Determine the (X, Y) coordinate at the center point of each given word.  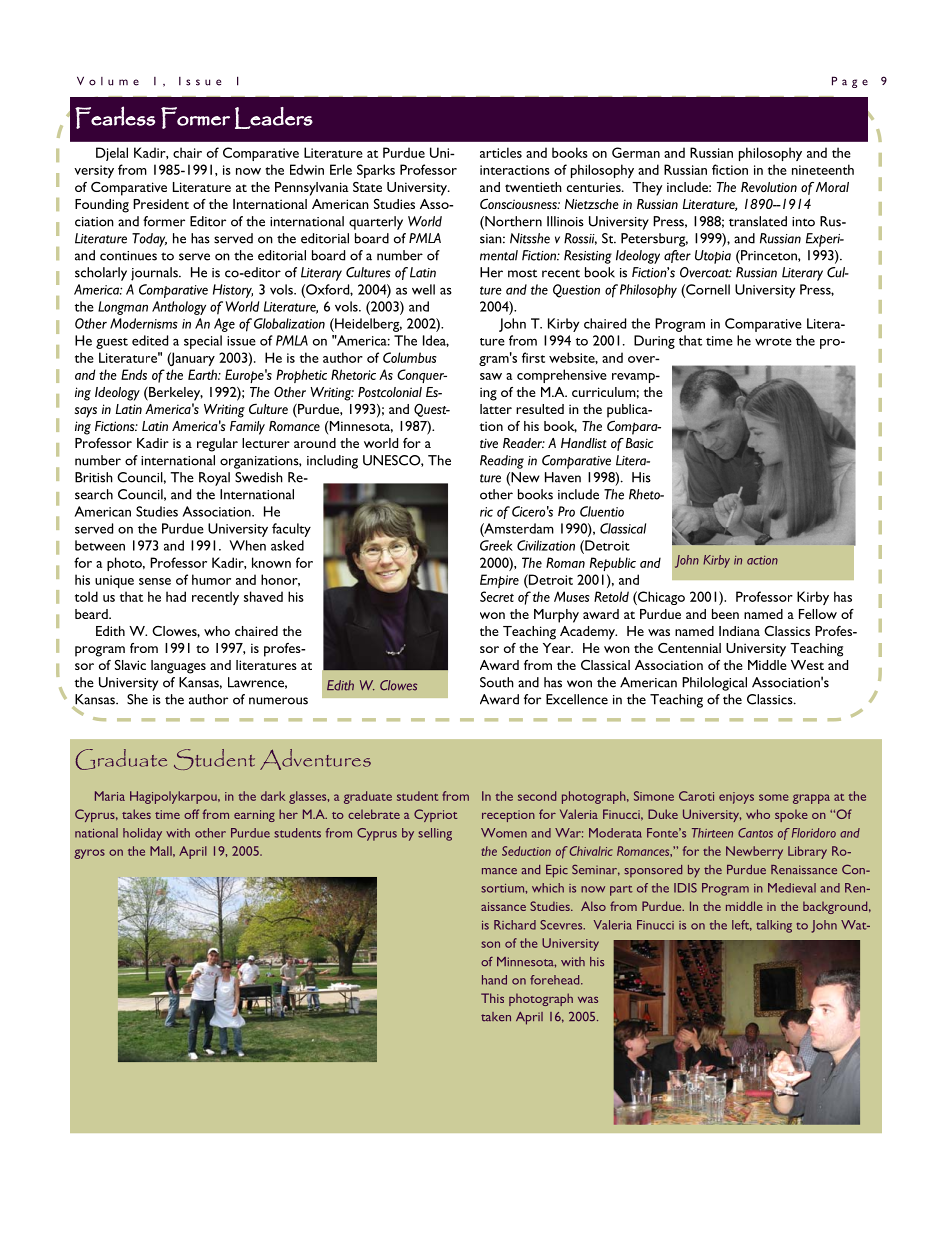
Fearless (115, 117)
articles (501, 152)
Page (850, 82)
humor (211, 579)
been (725, 614)
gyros (89, 854)
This (492, 998)
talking (774, 926)
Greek (496, 545)
